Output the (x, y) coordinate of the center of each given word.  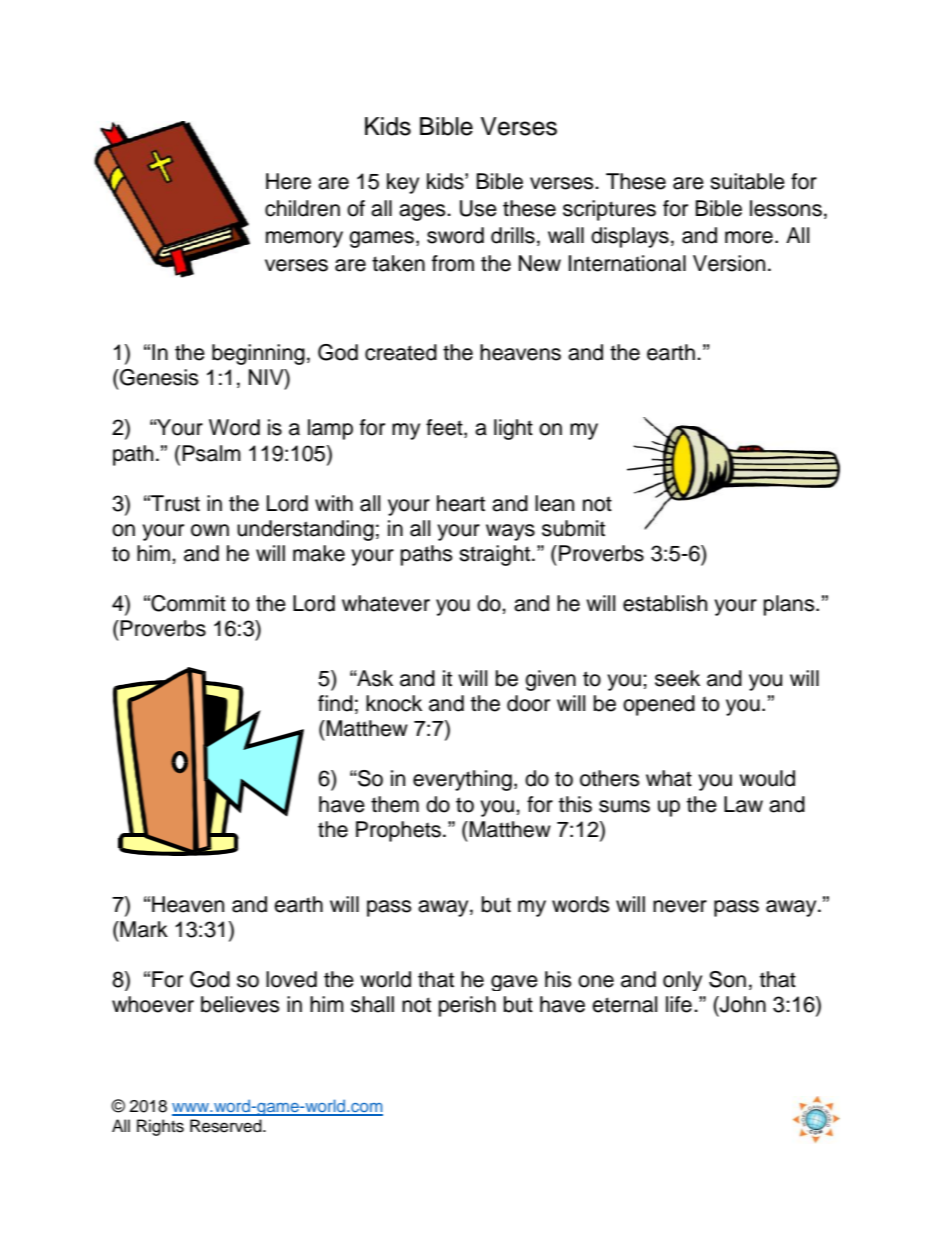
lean (554, 503)
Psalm (211, 453)
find (335, 703)
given (550, 680)
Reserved (227, 1126)
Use (478, 208)
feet (445, 428)
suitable (747, 181)
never (680, 906)
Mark (143, 929)
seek (677, 678)
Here (288, 181)
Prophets (398, 831)
